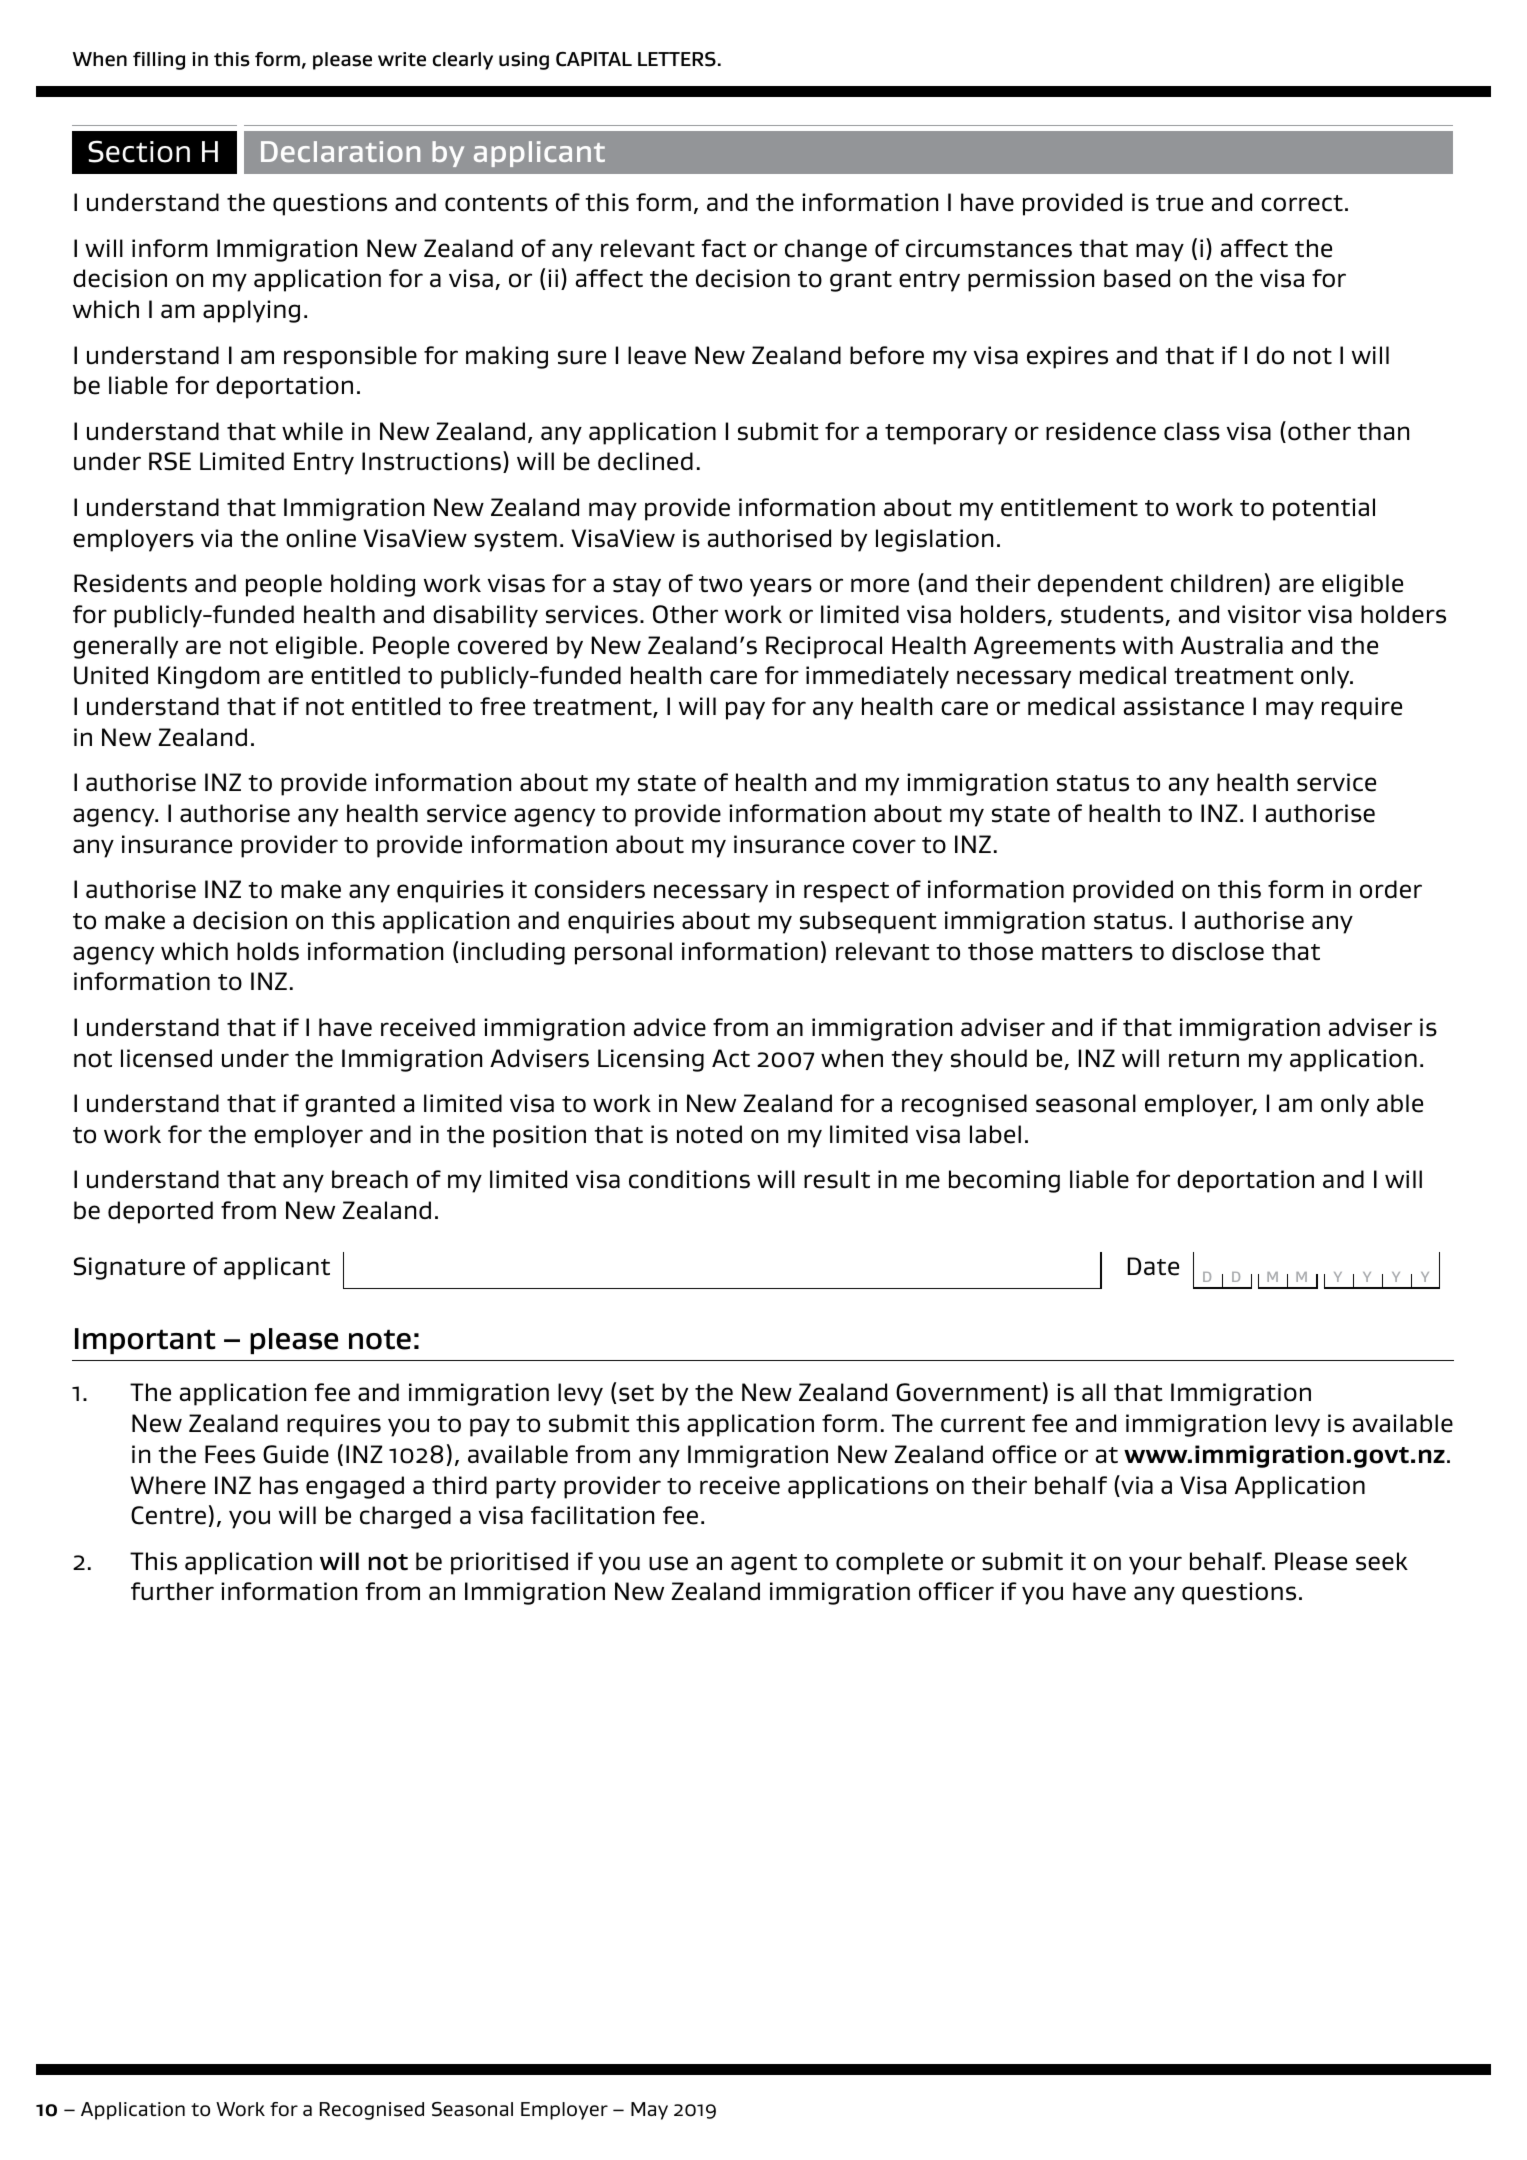 The height and width of the screenshot is (2160, 1527). Describe the element at coordinates (846, 892) in the screenshot. I see `respect` at that location.
